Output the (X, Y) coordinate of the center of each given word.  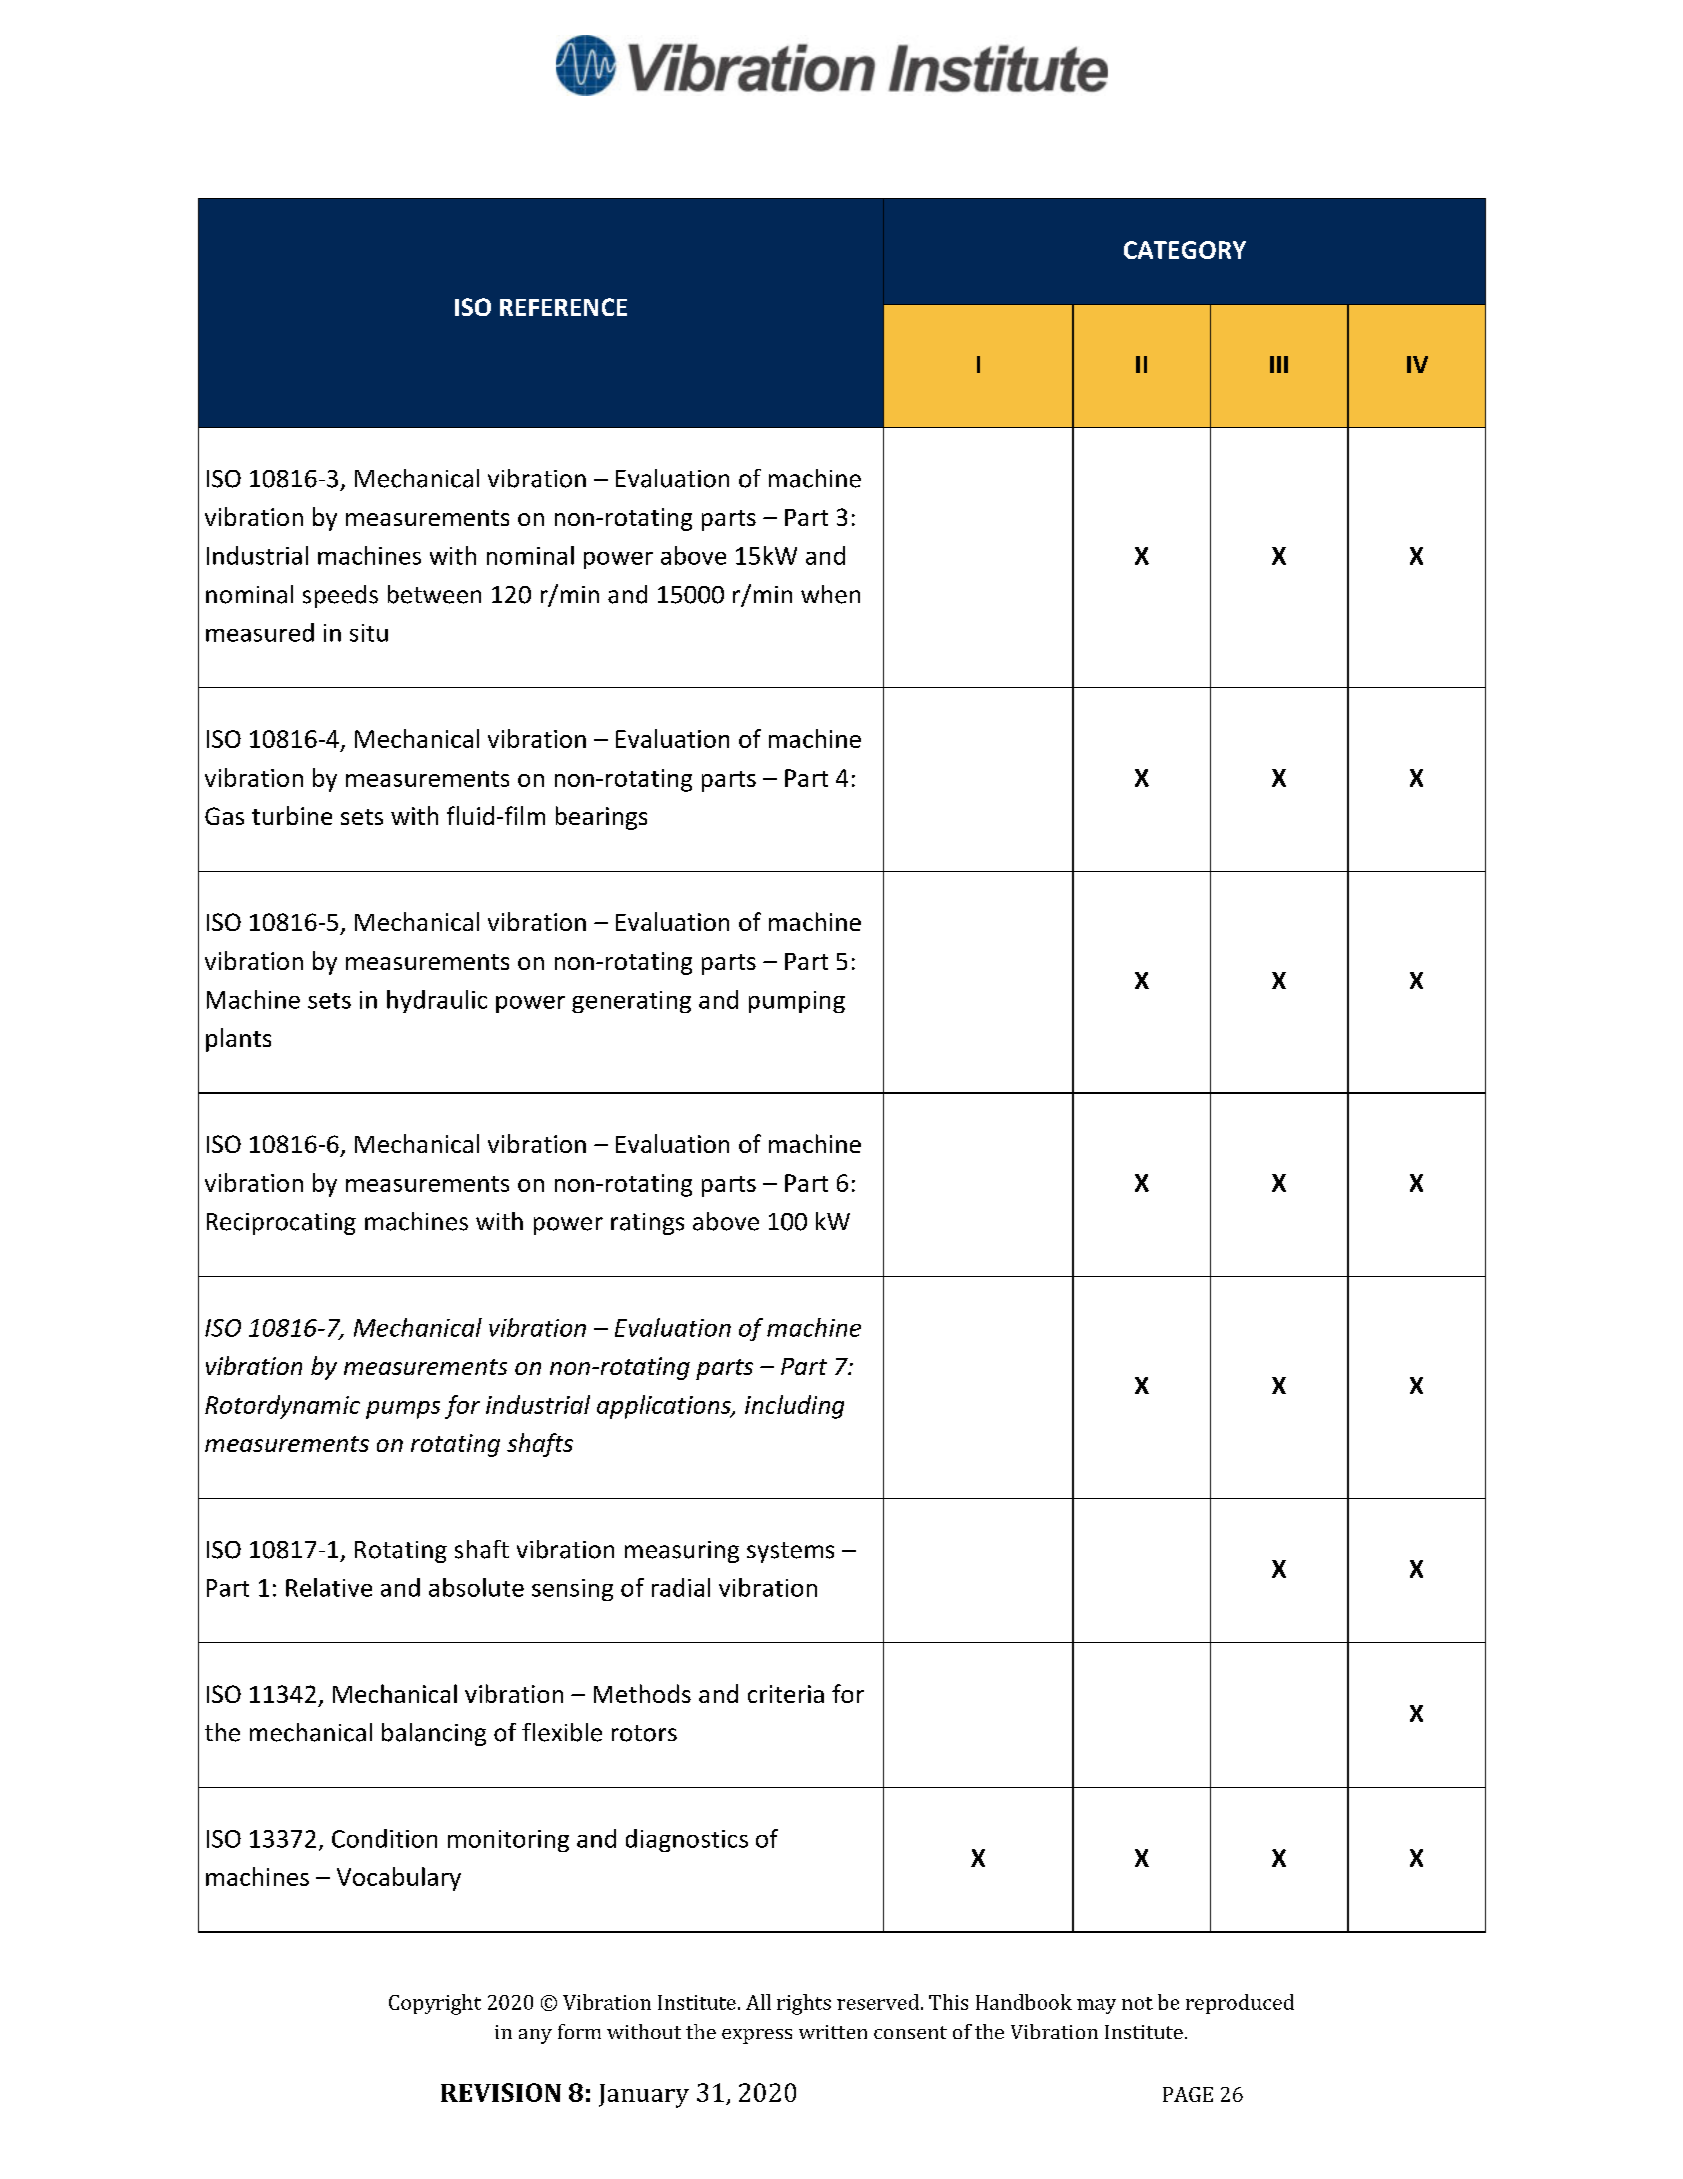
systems (790, 1552)
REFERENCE (563, 307)
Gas (224, 816)
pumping (797, 1002)
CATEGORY (1185, 250)
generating (631, 1002)
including (794, 1407)
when (830, 594)
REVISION (501, 2092)
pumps (403, 1410)
